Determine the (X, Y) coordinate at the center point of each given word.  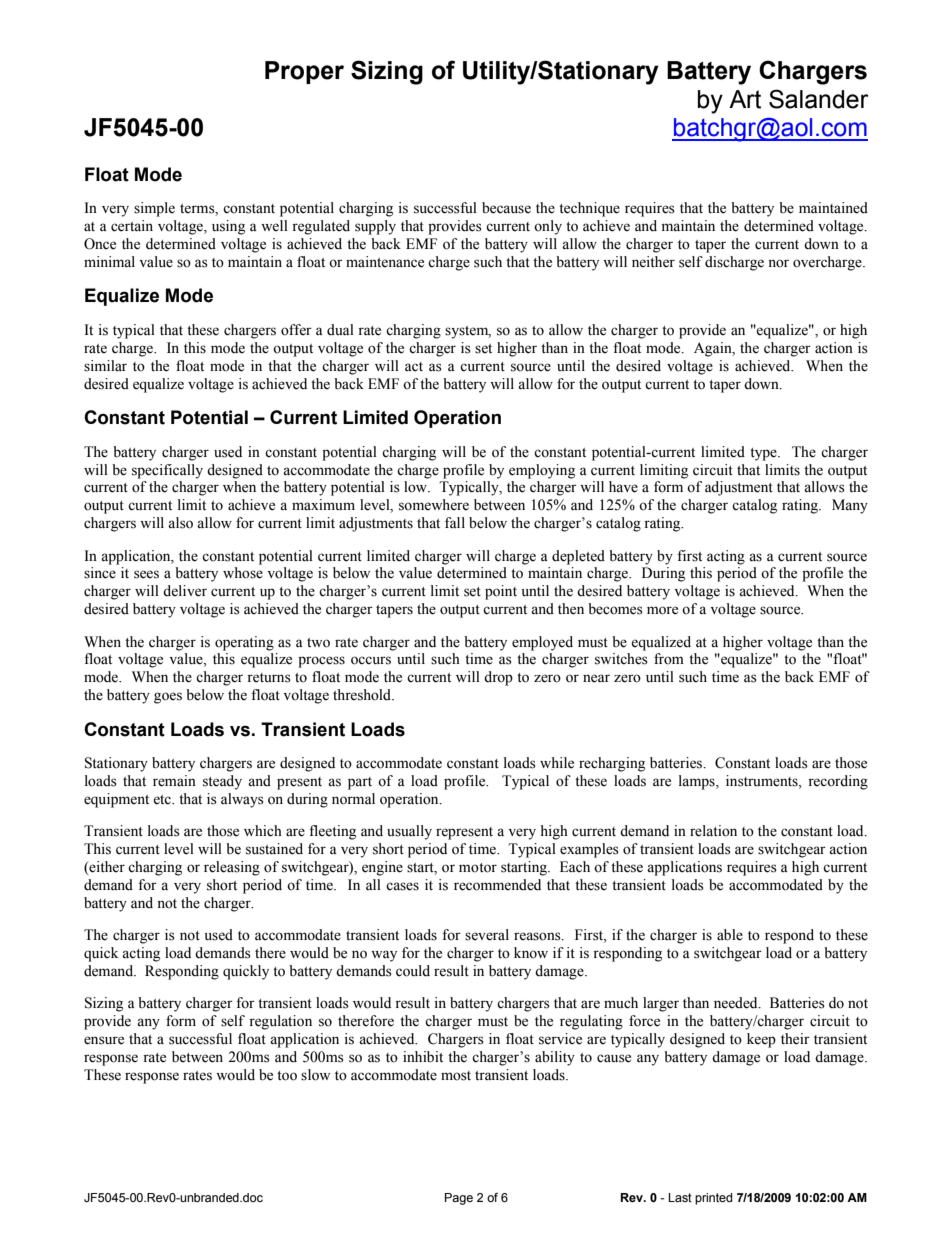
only (548, 227)
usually (409, 832)
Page (459, 1199)
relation (713, 831)
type (764, 454)
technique (589, 209)
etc (163, 800)
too (287, 1076)
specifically (167, 471)
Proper (304, 72)
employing (542, 471)
